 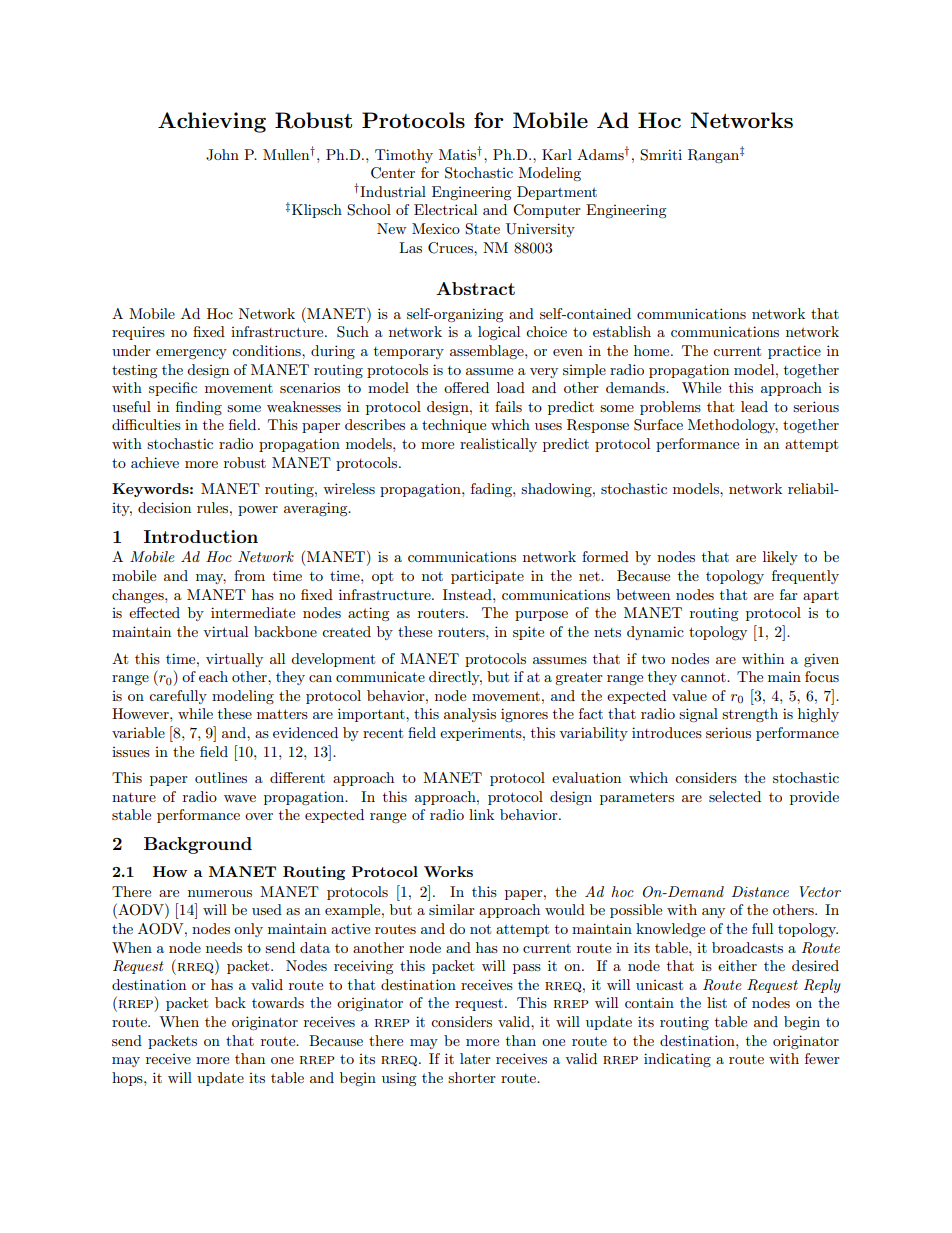 I want to click on Instead, so click(x=468, y=594).
